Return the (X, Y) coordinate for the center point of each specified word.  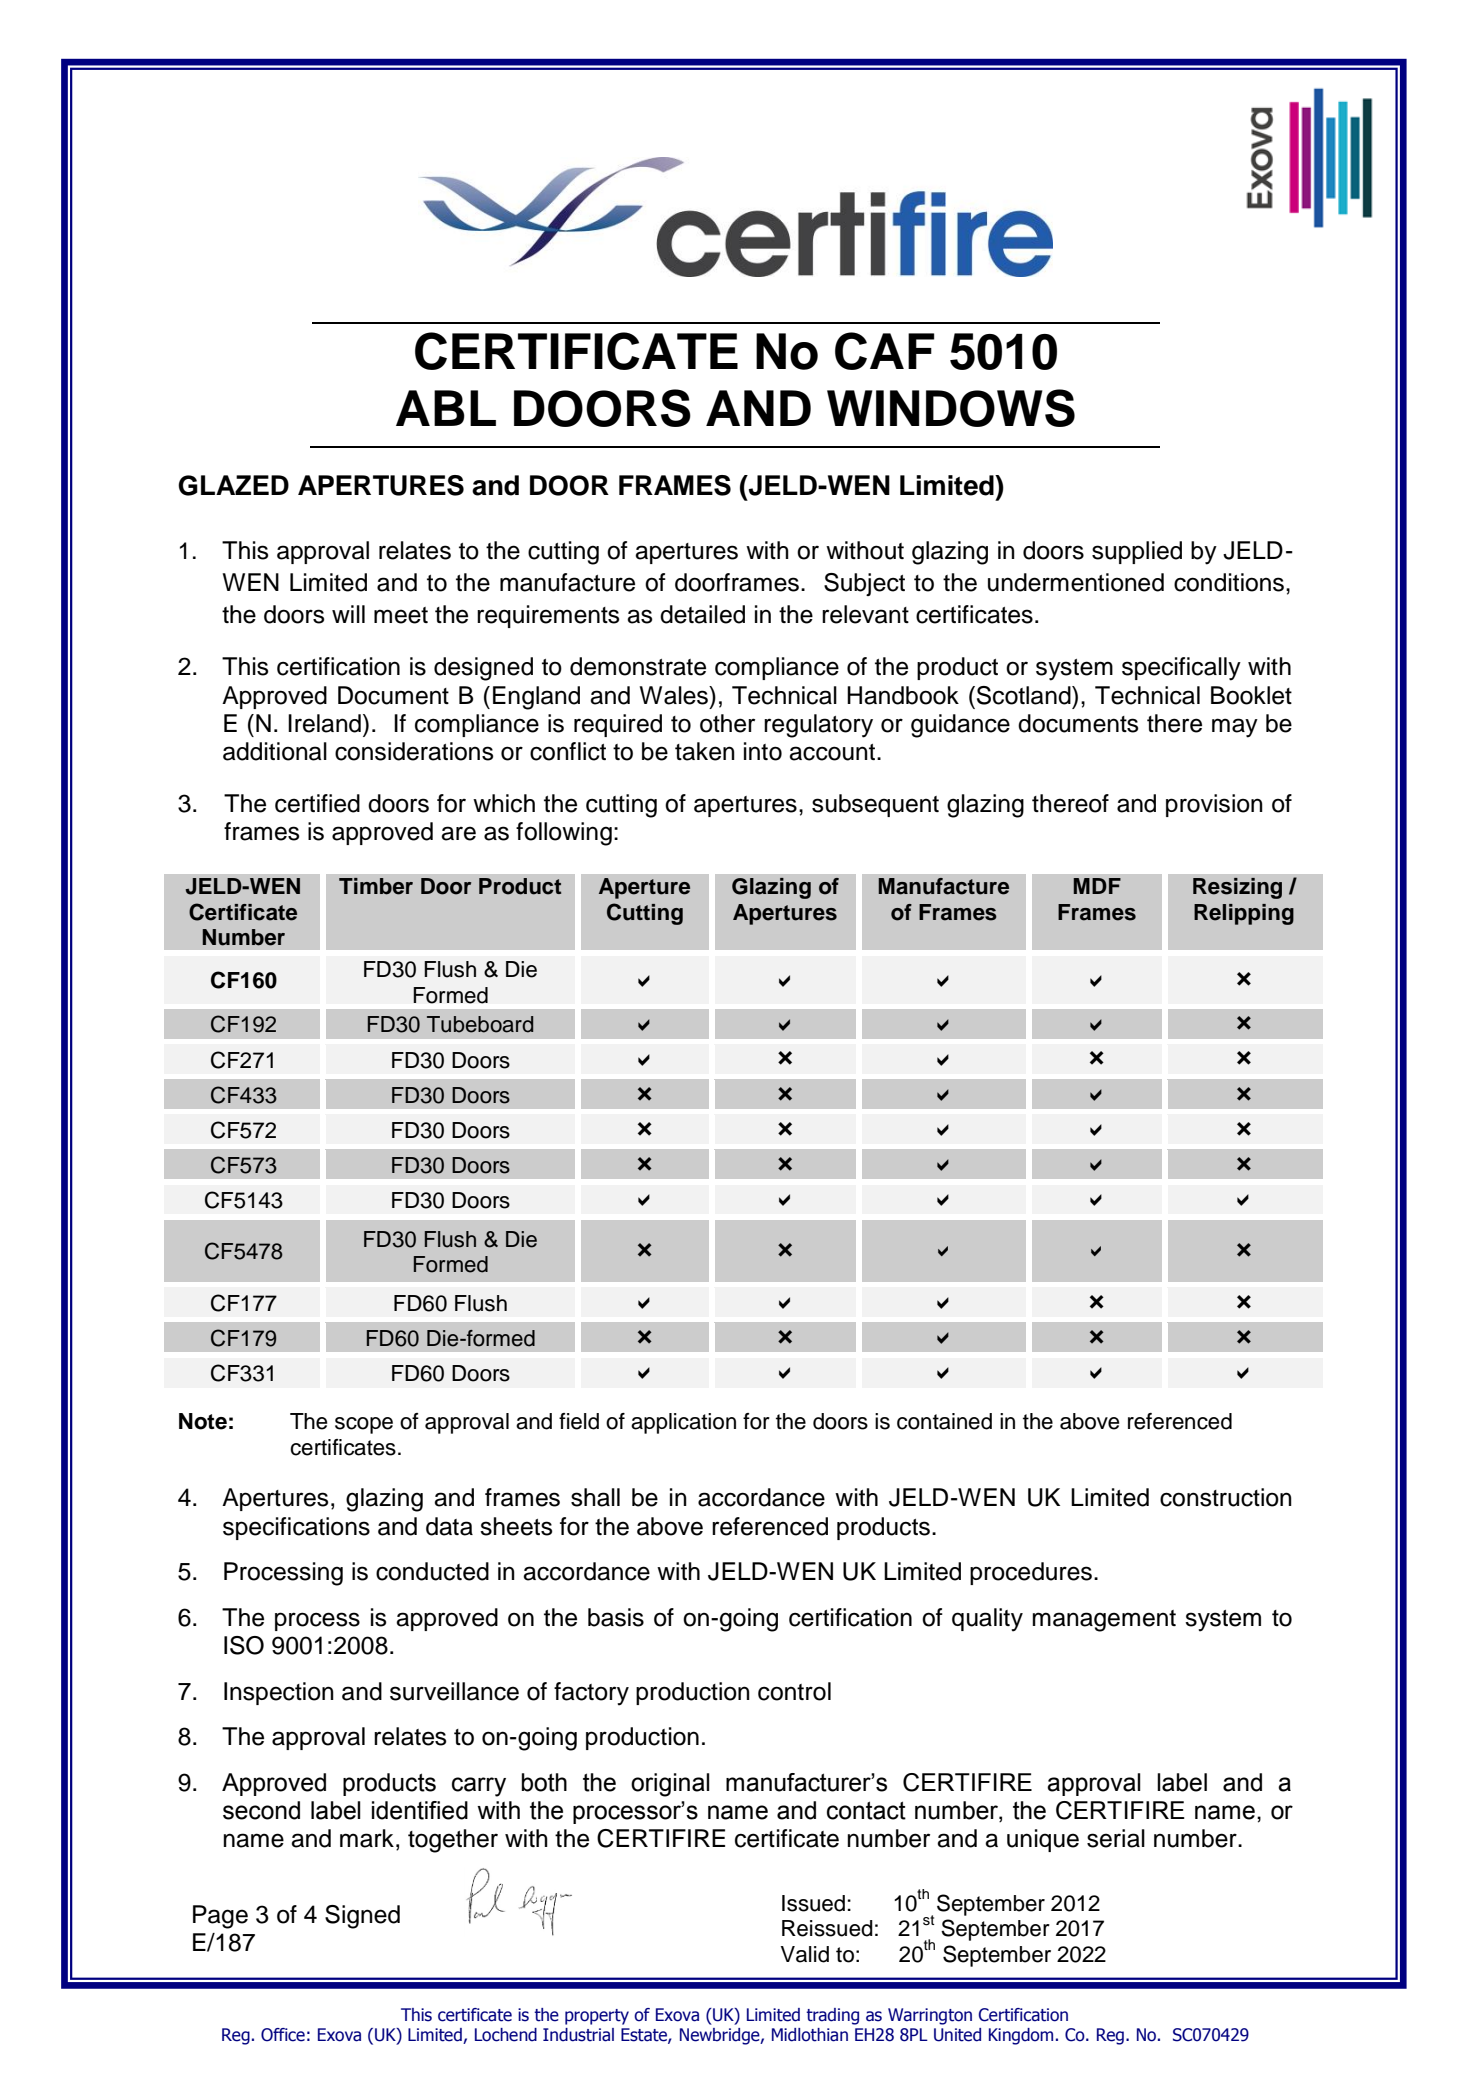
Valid (805, 1954)
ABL (446, 408)
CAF (884, 351)
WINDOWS (951, 408)
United (957, 2035)
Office (283, 2035)
